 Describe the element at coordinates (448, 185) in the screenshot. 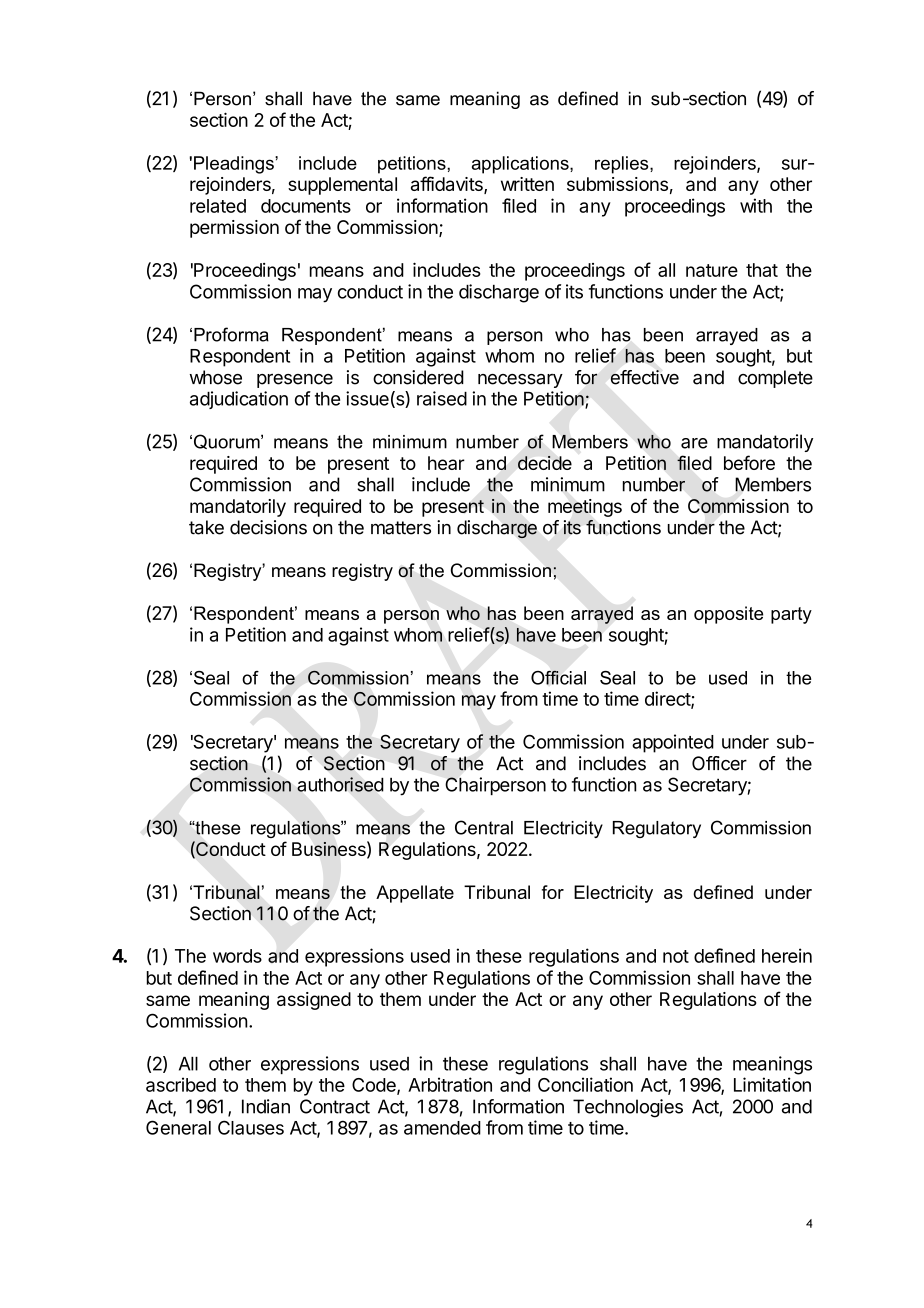

I see `affidavits` at that location.
